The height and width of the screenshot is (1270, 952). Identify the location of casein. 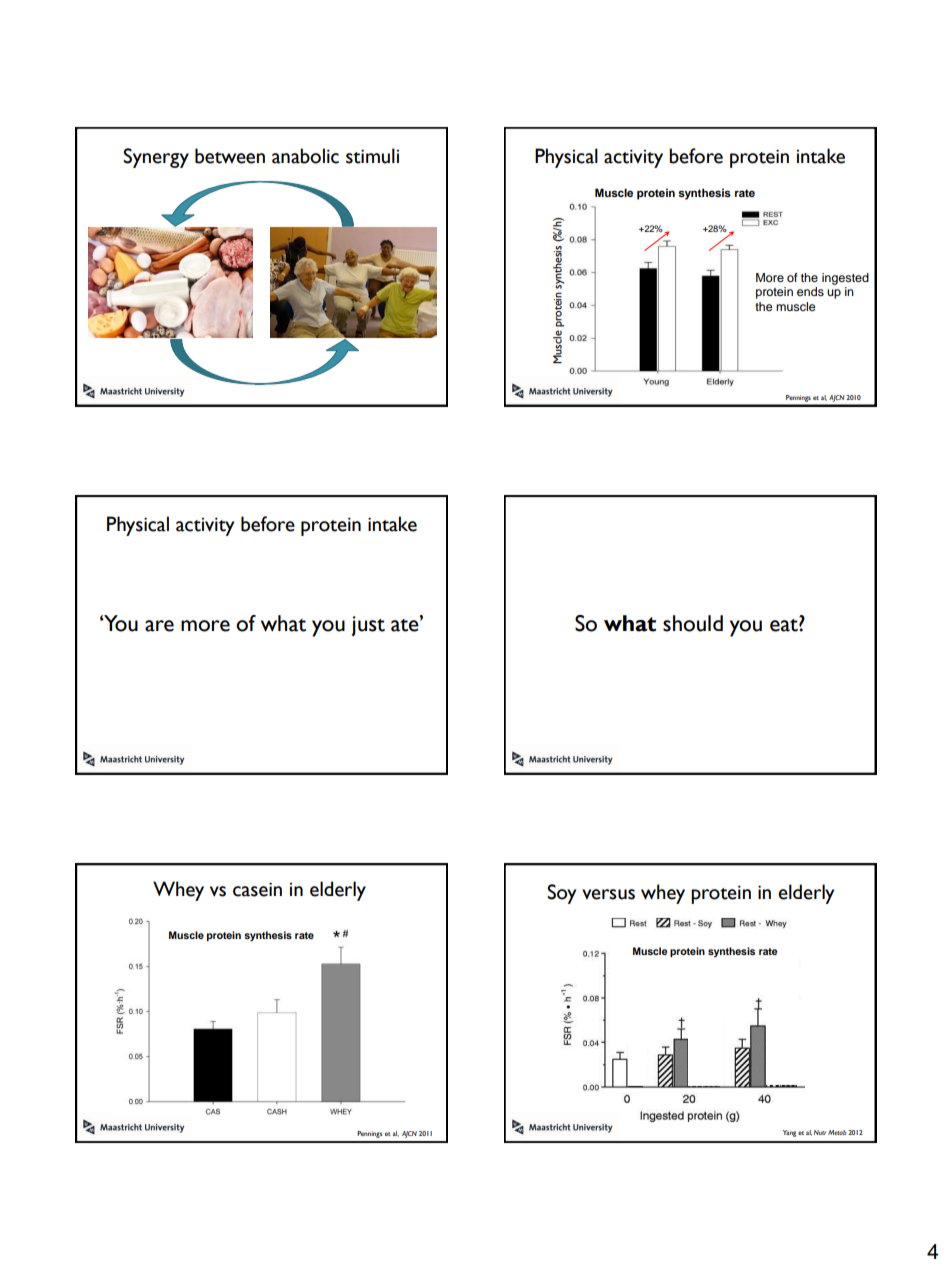
(257, 889).
